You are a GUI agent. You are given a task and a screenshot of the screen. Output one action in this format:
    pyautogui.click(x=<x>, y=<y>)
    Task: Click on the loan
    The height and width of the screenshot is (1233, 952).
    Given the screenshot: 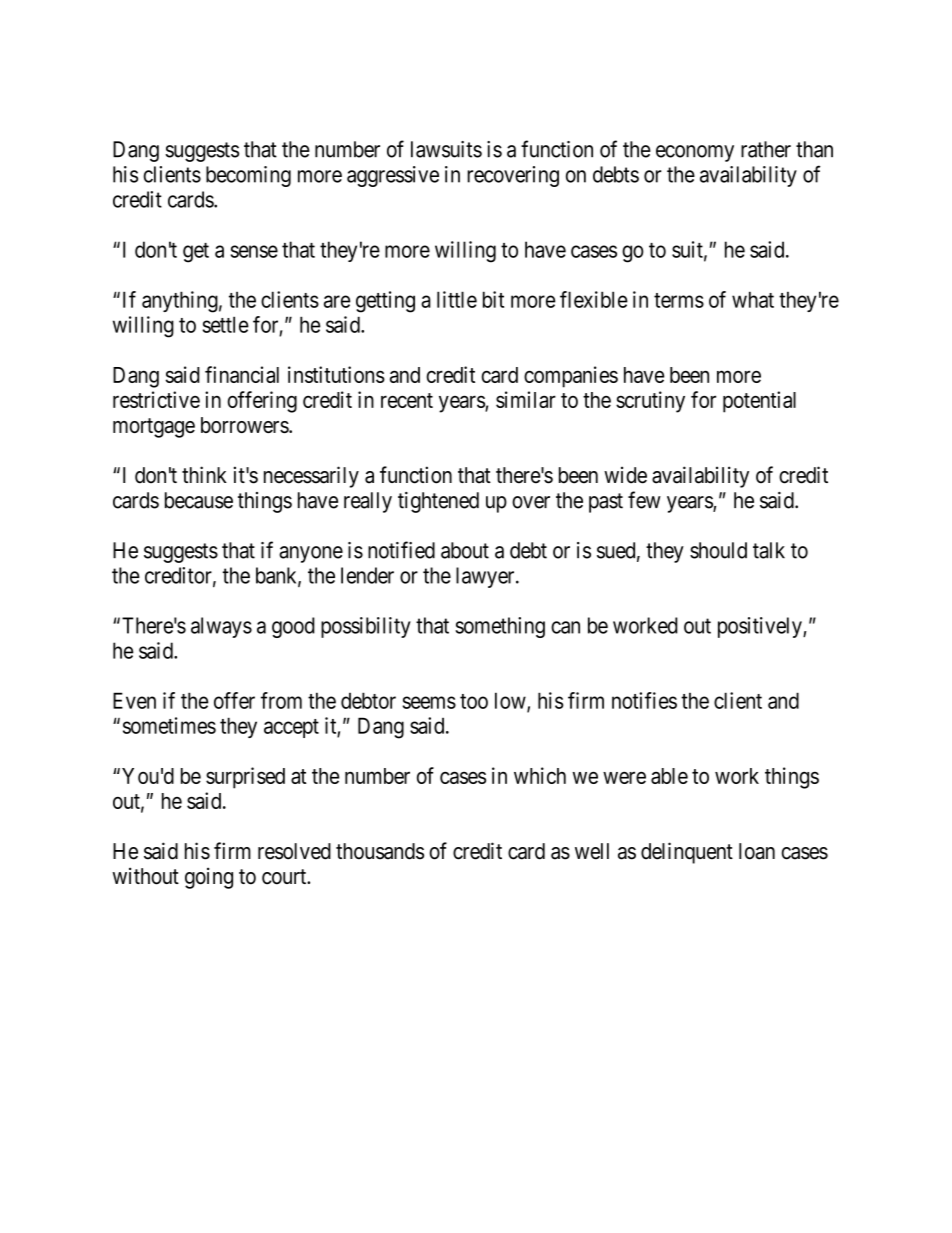 What is the action you would take?
    pyautogui.click(x=757, y=851)
